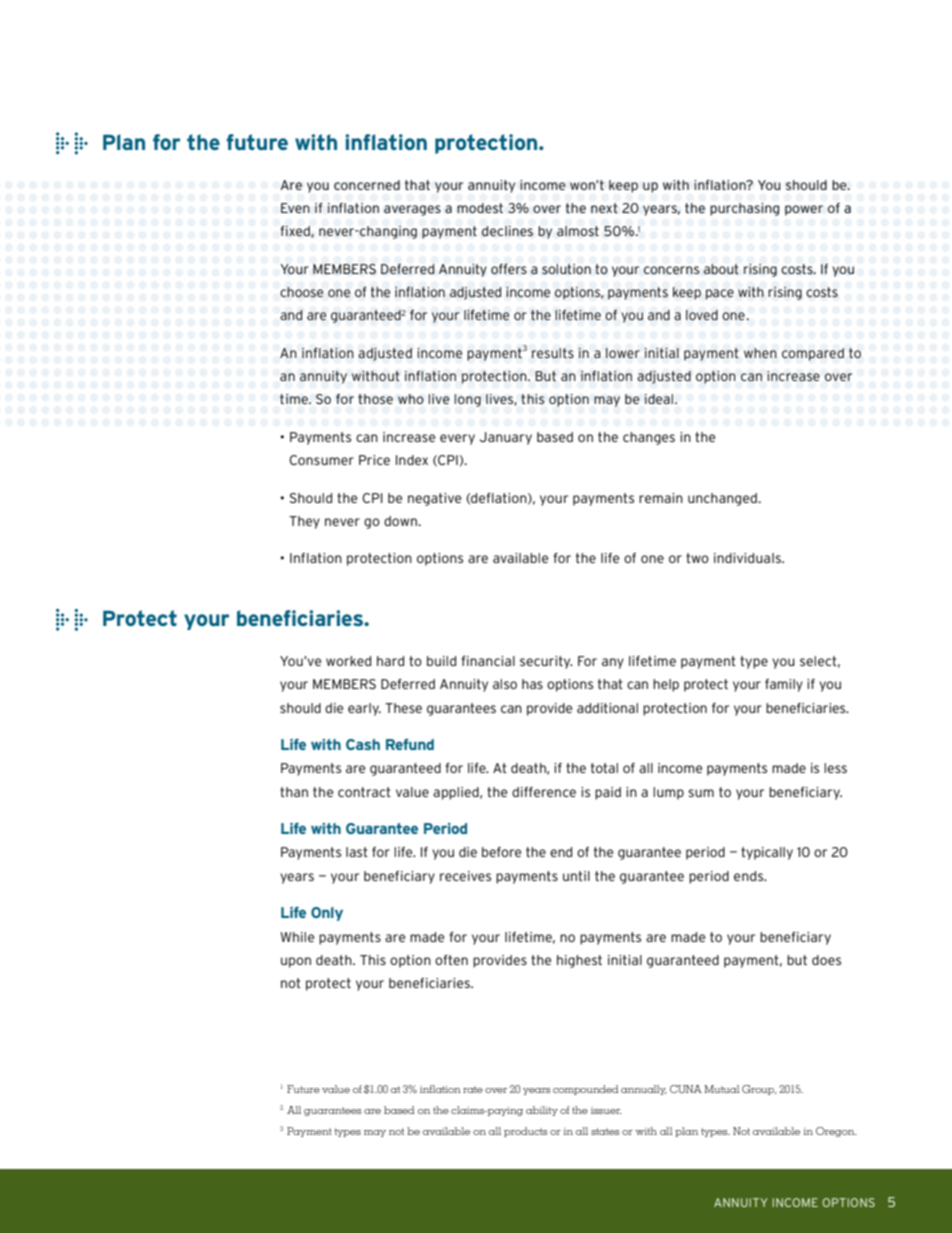 The width and height of the image is (952, 1233). Describe the element at coordinates (546, 662) in the image. I see `security` at that location.
